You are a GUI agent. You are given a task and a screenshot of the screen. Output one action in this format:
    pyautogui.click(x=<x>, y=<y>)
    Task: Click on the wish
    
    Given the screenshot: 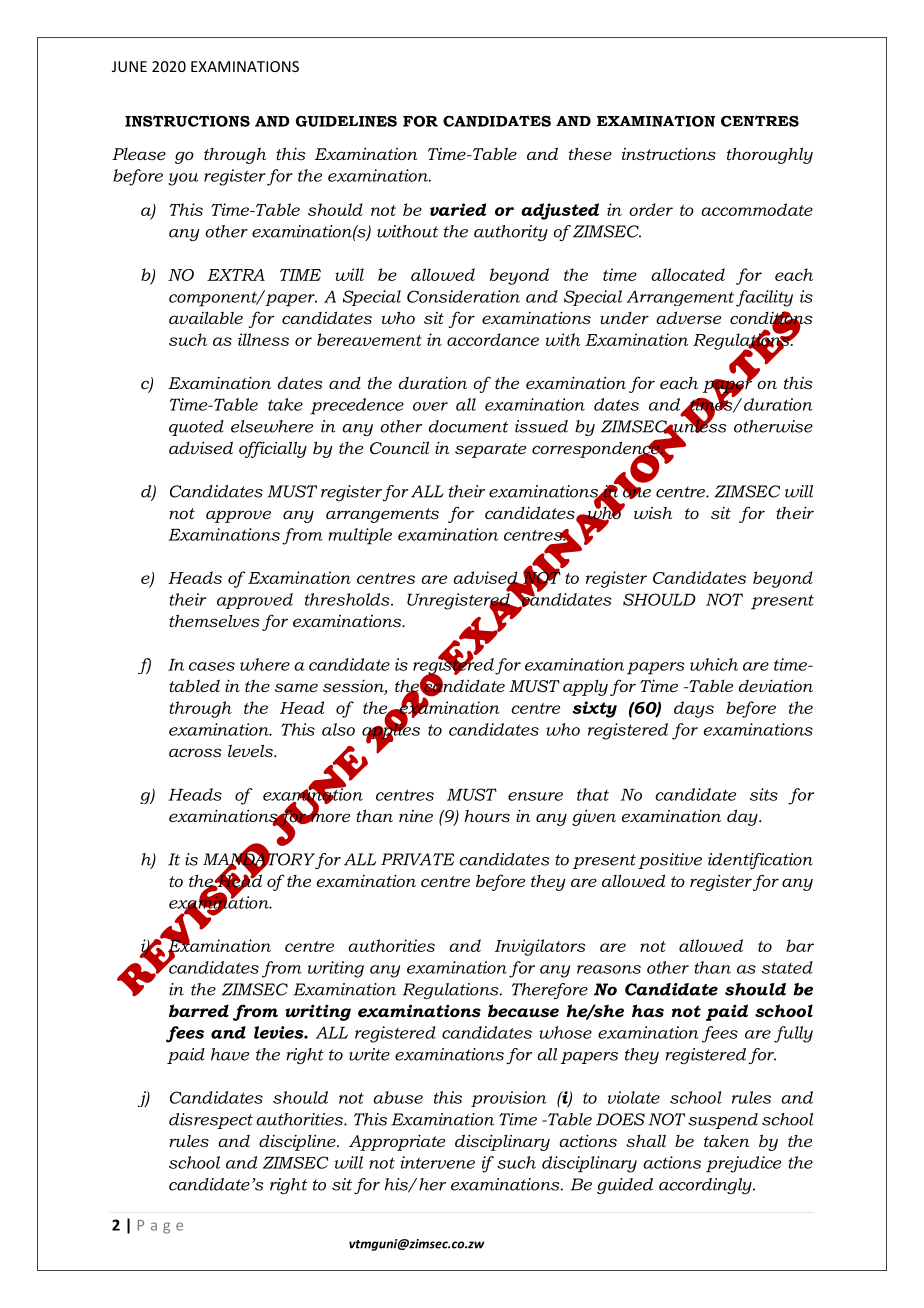 What is the action you would take?
    pyautogui.click(x=653, y=512)
